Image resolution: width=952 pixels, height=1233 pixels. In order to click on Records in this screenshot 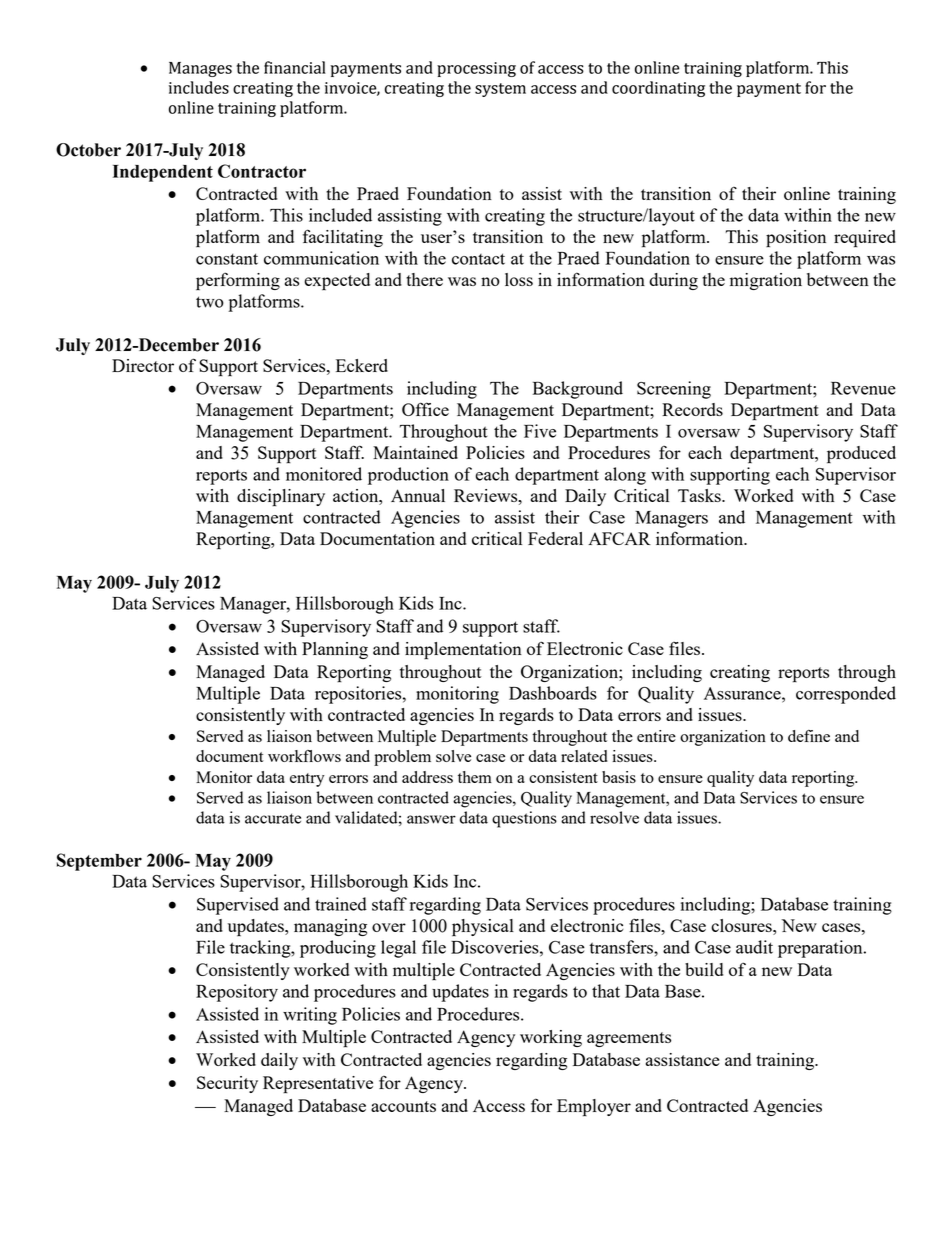, I will do `click(692, 409)`.
